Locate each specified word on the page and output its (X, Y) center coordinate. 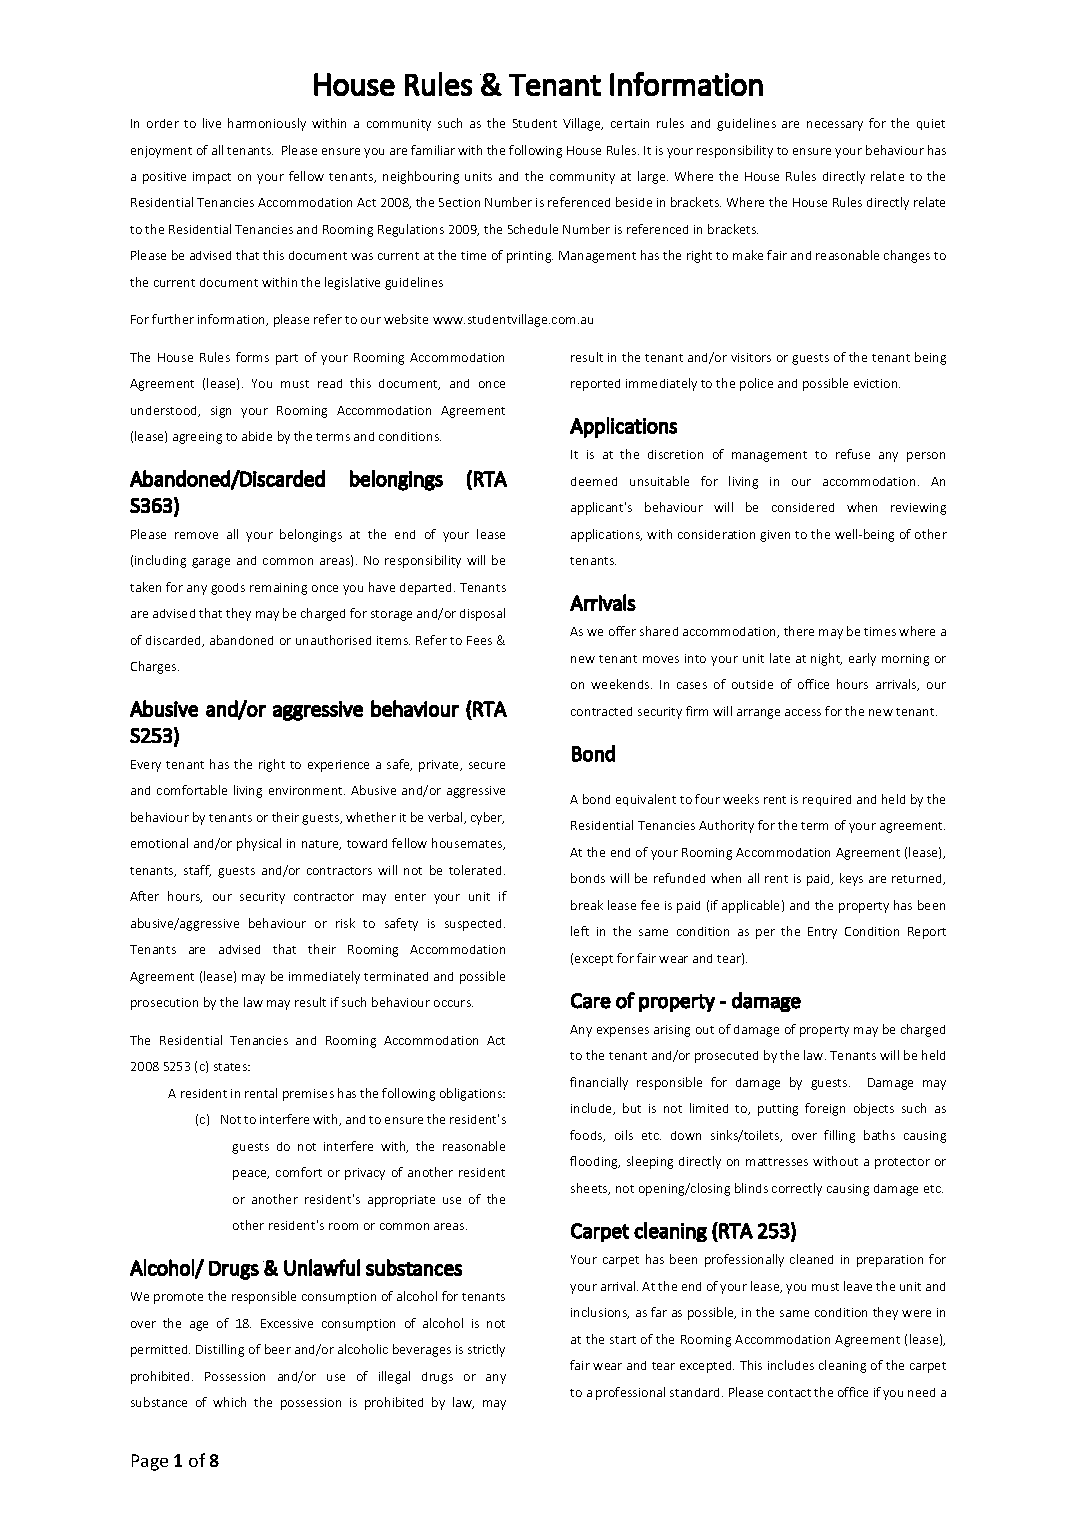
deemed (594, 481)
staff (197, 871)
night (826, 659)
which (229, 1402)
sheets (590, 1189)
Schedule (533, 229)
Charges (155, 667)
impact (212, 178)
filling (839, 1136)
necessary (835, 126)
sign (221, 412)
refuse (853, 454)
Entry (822, 933)
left (580, 931)
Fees (479, 640)
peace (251, 1175)
